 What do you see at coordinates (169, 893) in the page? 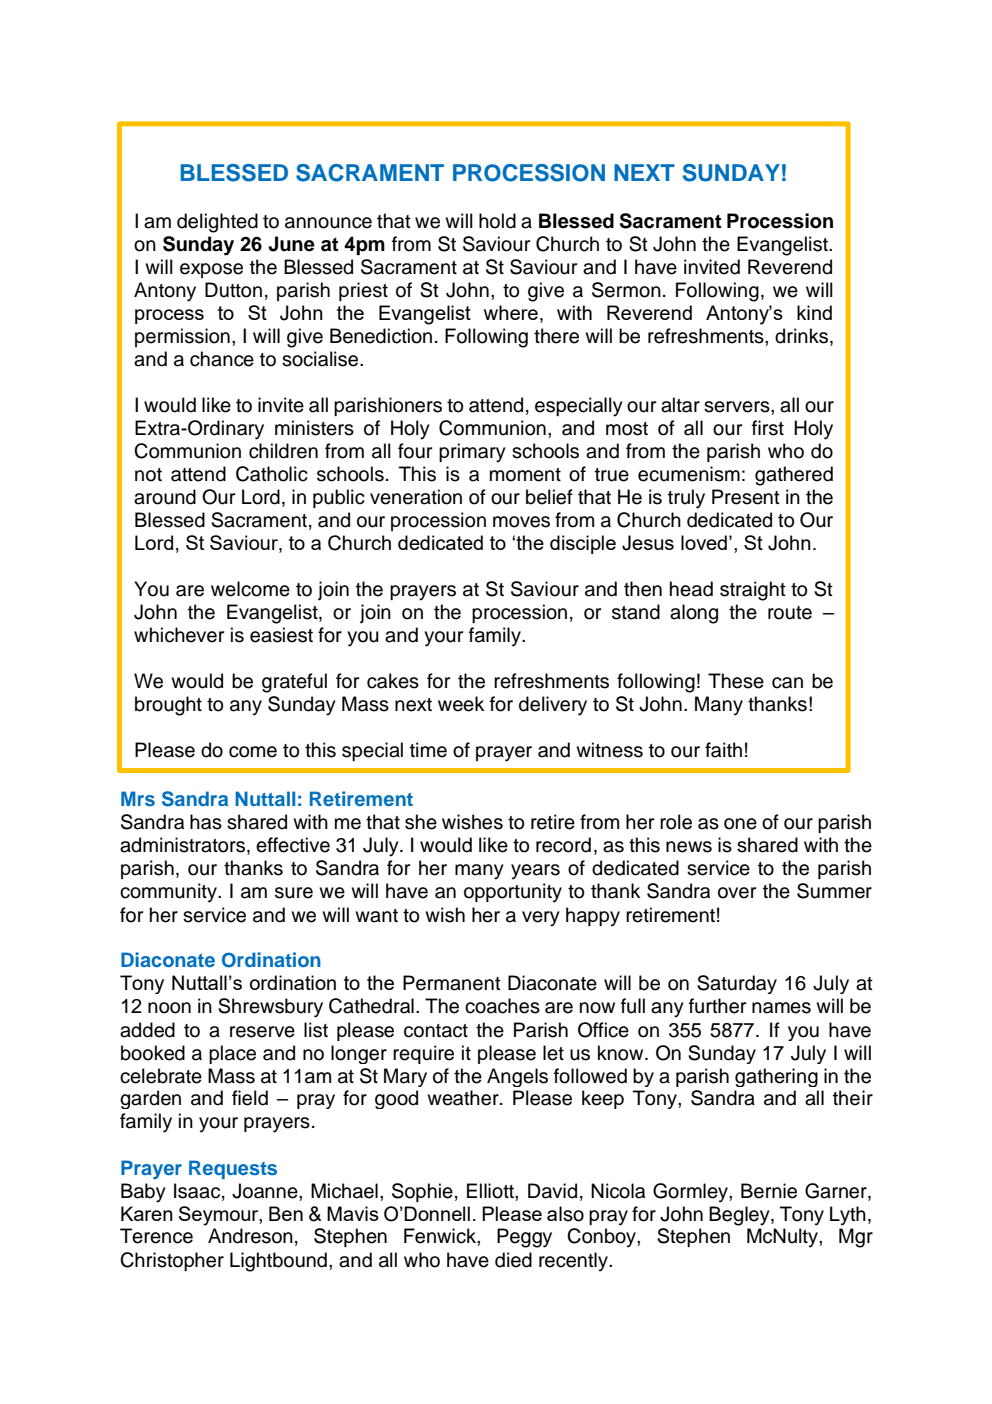
I see `community` at bounding box center [169, 893].
